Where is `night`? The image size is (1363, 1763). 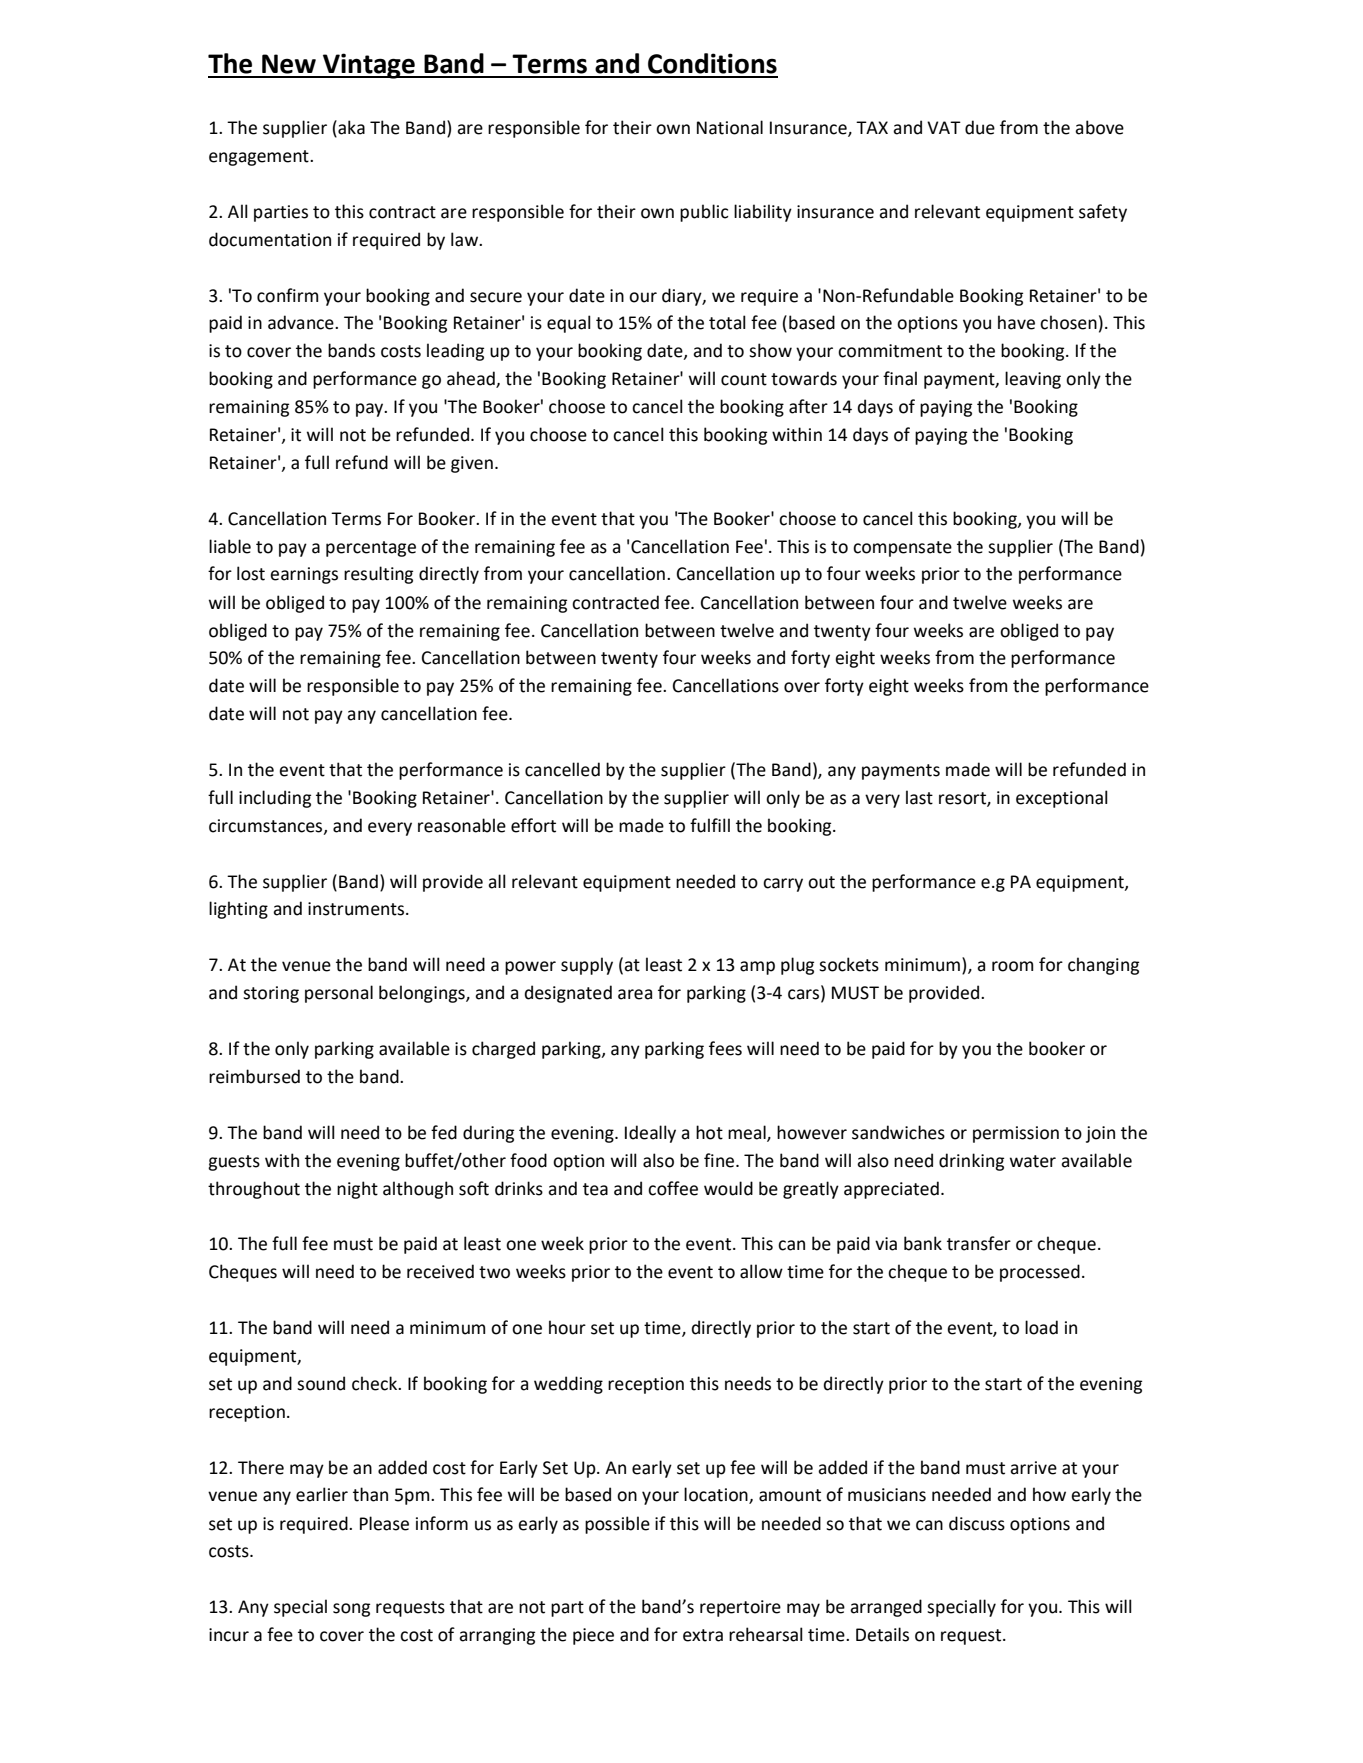
night is located at coordinates (357, 1190).
